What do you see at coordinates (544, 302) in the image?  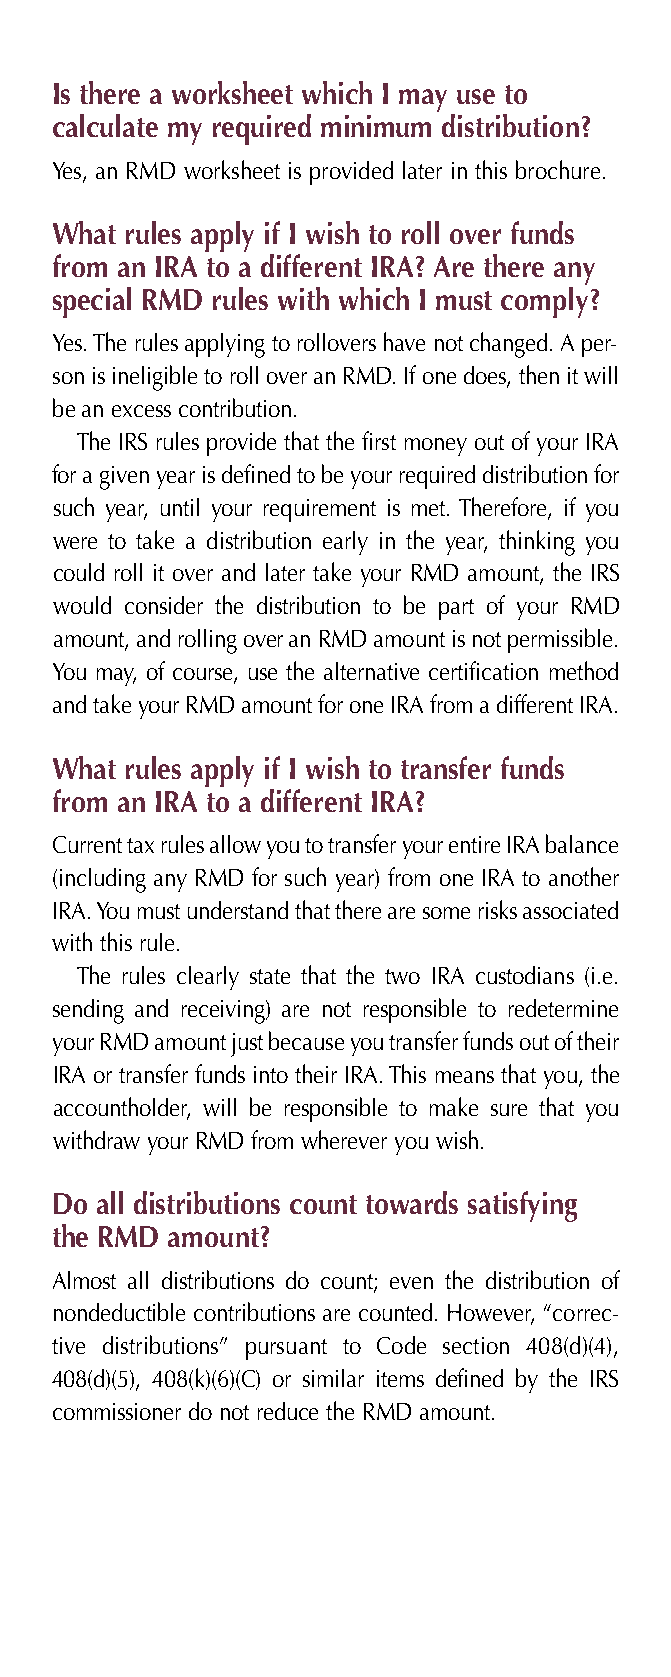 I see `comply` at bounding box center [544, 302].
